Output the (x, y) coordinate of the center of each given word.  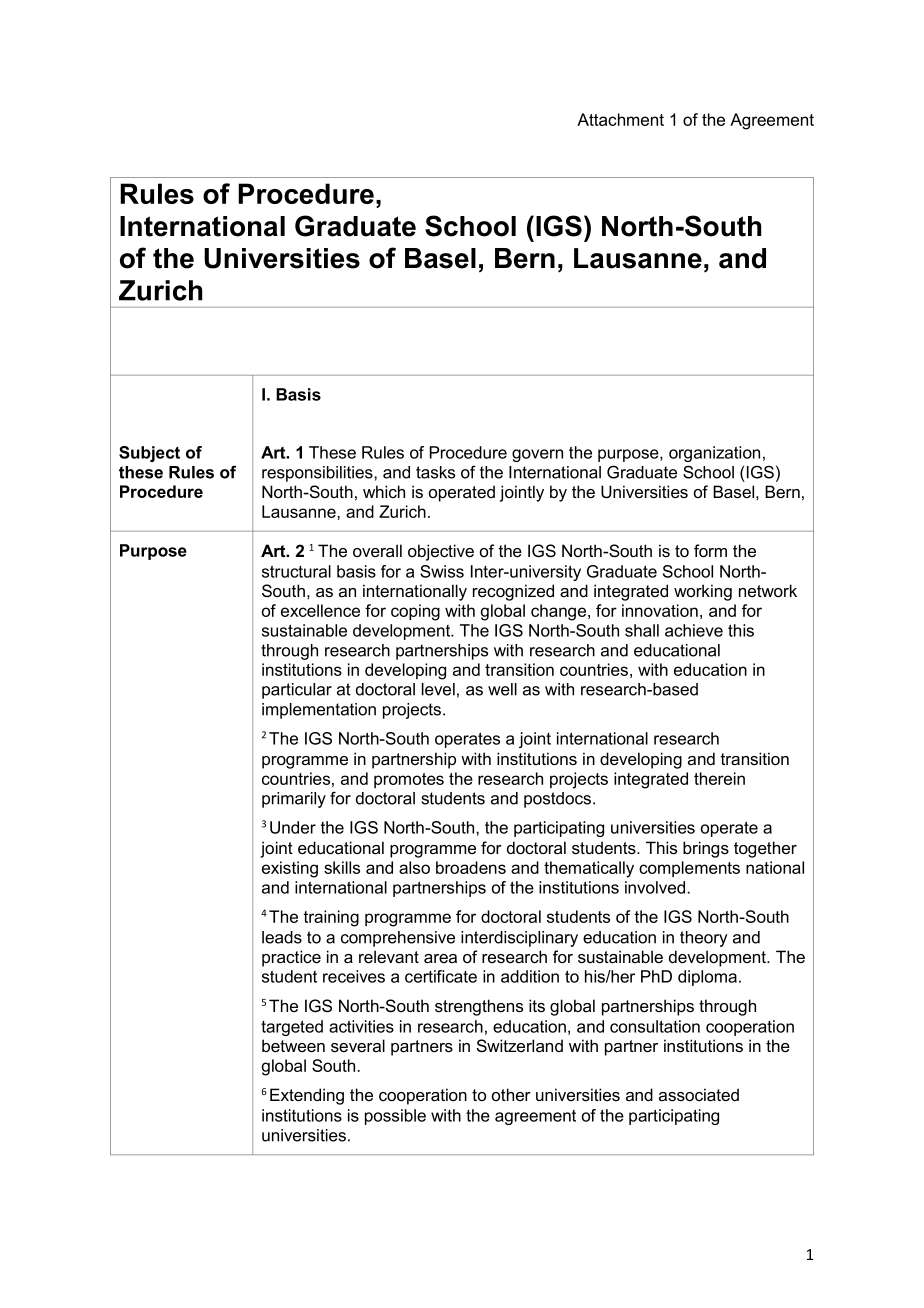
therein (719, 778)
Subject (149, 454)
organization (714, 454)
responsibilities (318, 474)
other (511, 1094)
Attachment (620, 119)
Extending (307, 1096)
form (710, 551)
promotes (409, 780)
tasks (435, 472)
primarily (294, 800)
